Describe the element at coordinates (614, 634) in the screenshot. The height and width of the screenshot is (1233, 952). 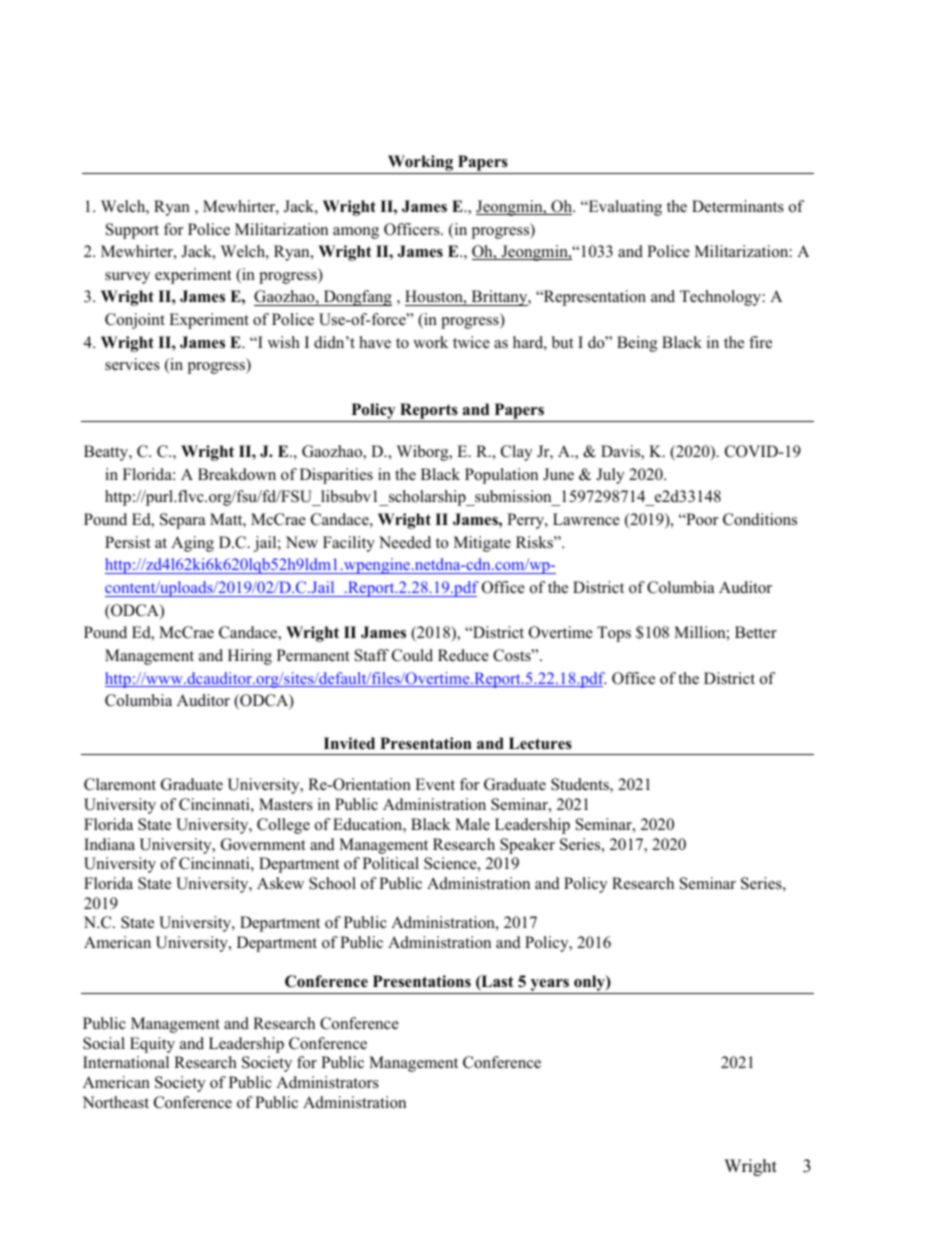
I see `Tops` at that location.
